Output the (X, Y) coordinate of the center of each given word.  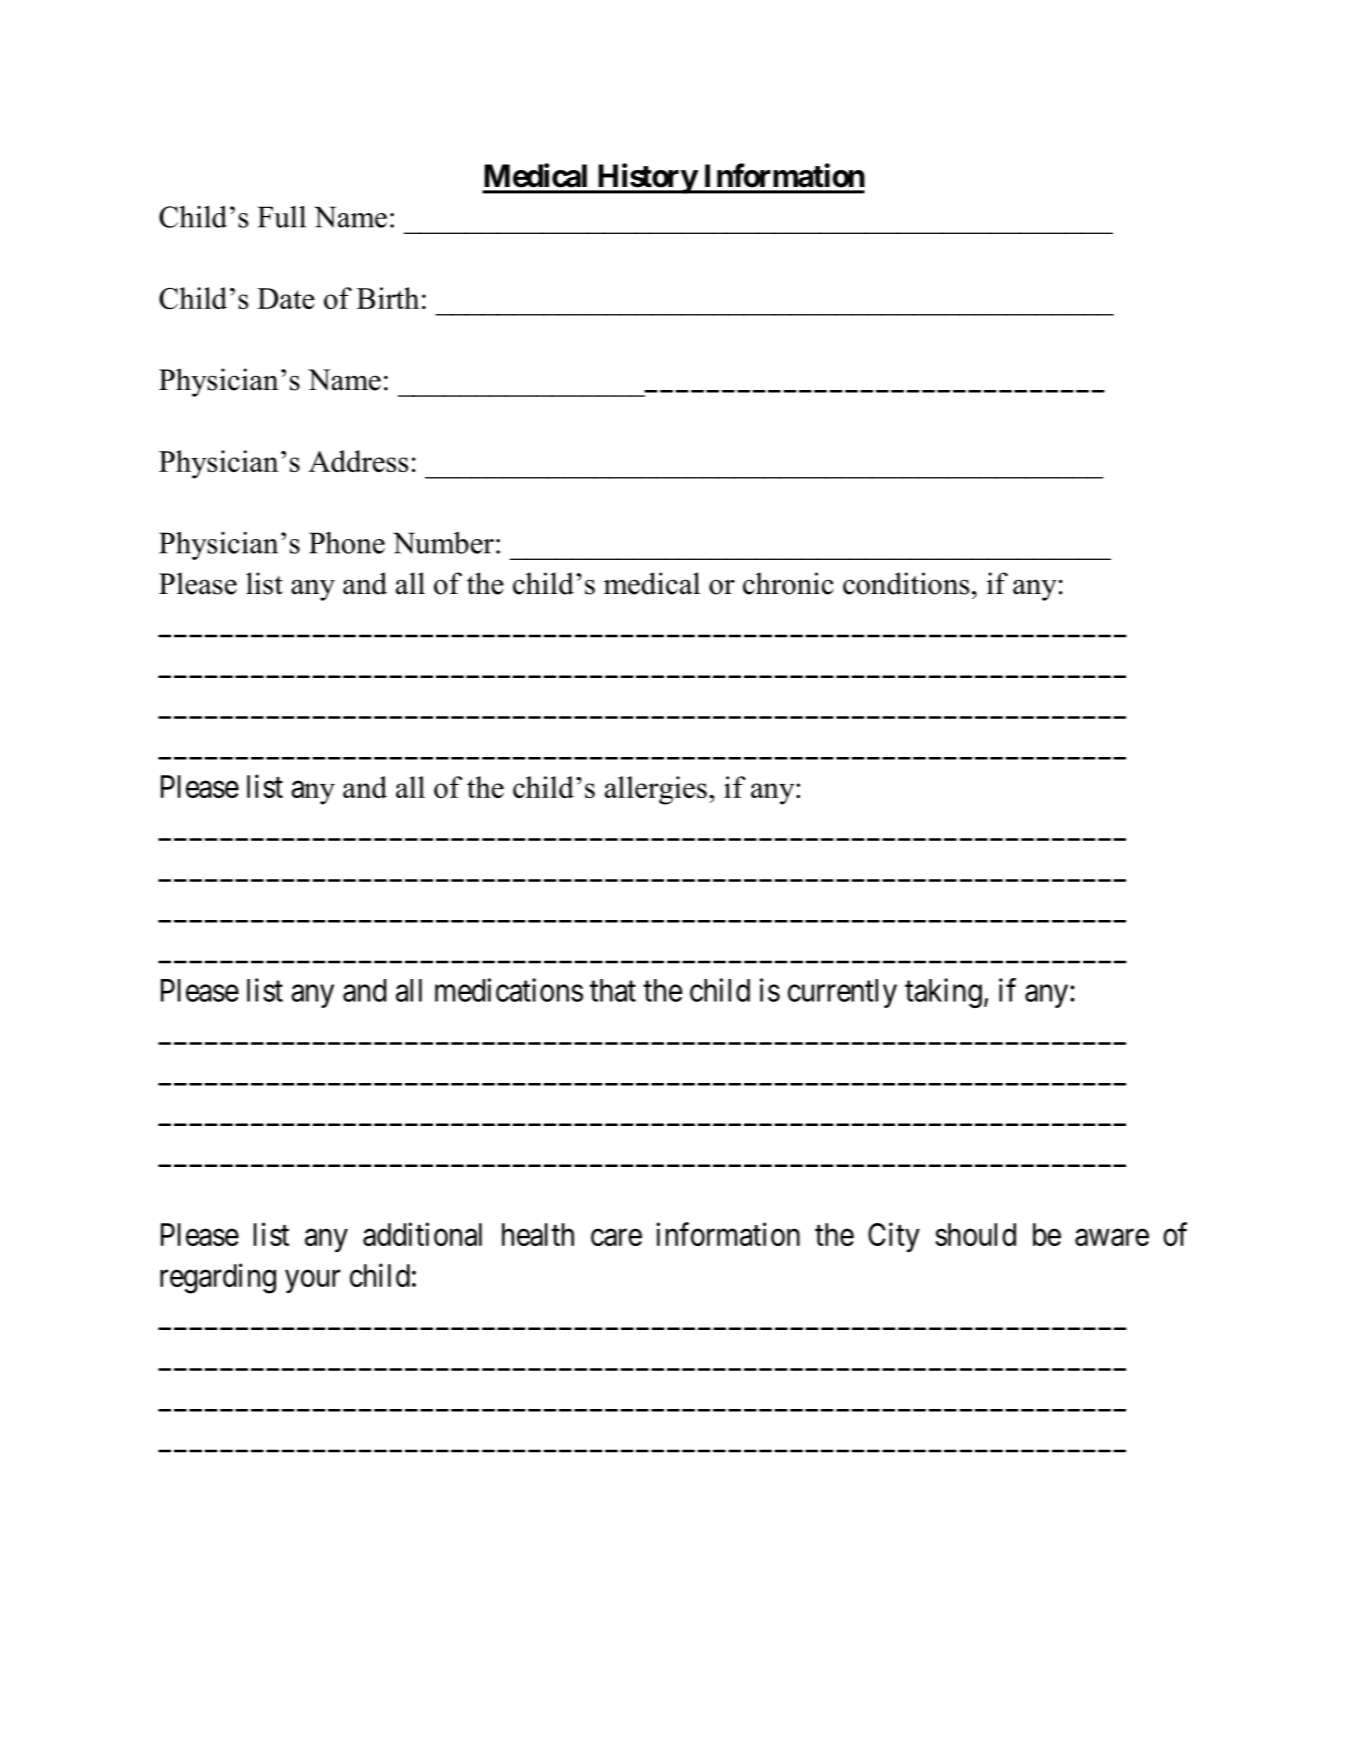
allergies (656, 790)
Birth (388, 298)
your (313, 1281)
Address (358, 461)
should (975, 1234)
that (613, 990)
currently (842, 993)
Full (282, 217)
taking (943, 993)
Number (443, 543)
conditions (906, 583)
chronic (788, 583)
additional (422, 1234)
